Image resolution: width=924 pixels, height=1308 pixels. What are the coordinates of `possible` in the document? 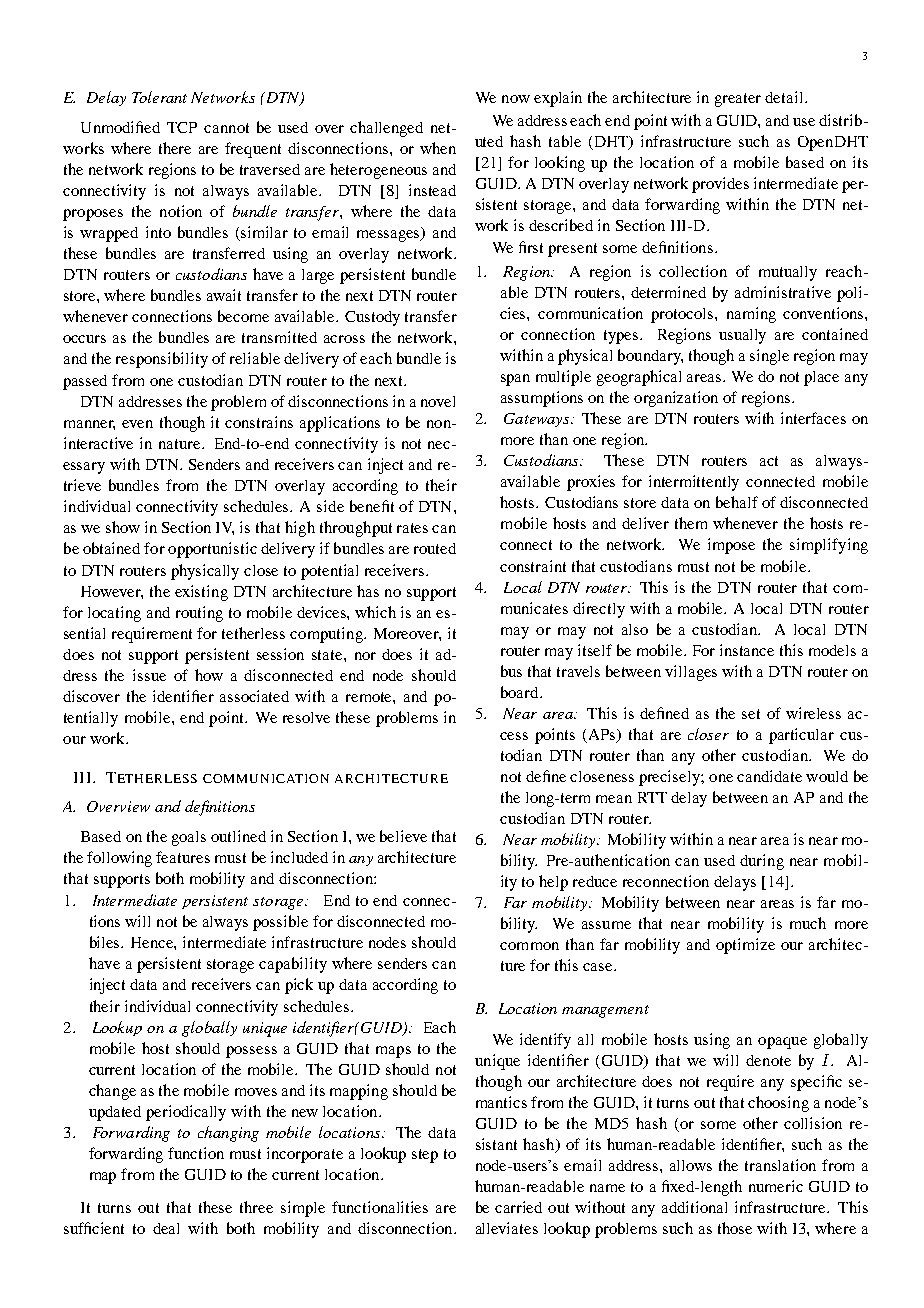 It's located at (280, 923).
